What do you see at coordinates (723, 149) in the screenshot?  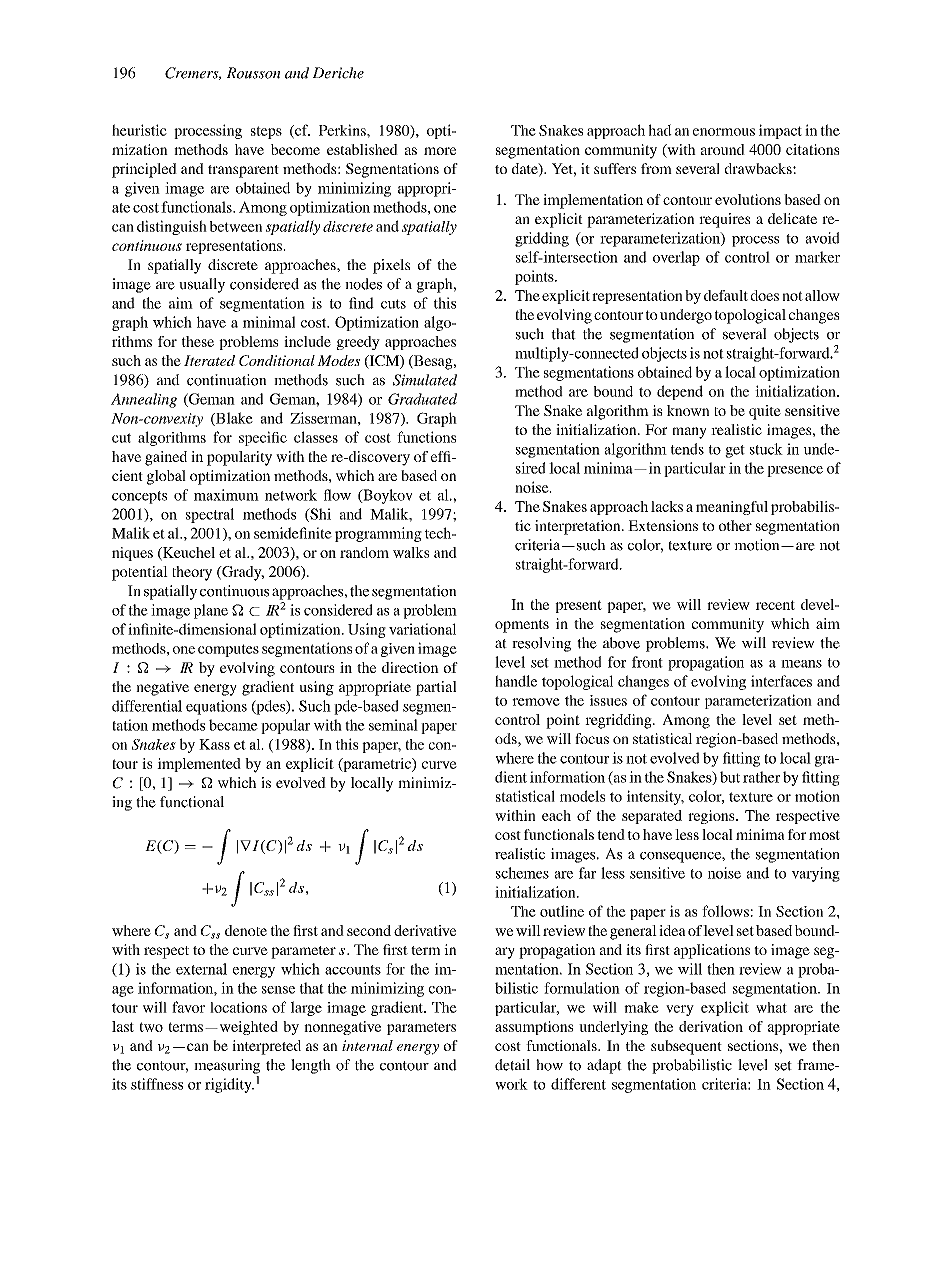 I see `around` at bounding box center [723, 149].
